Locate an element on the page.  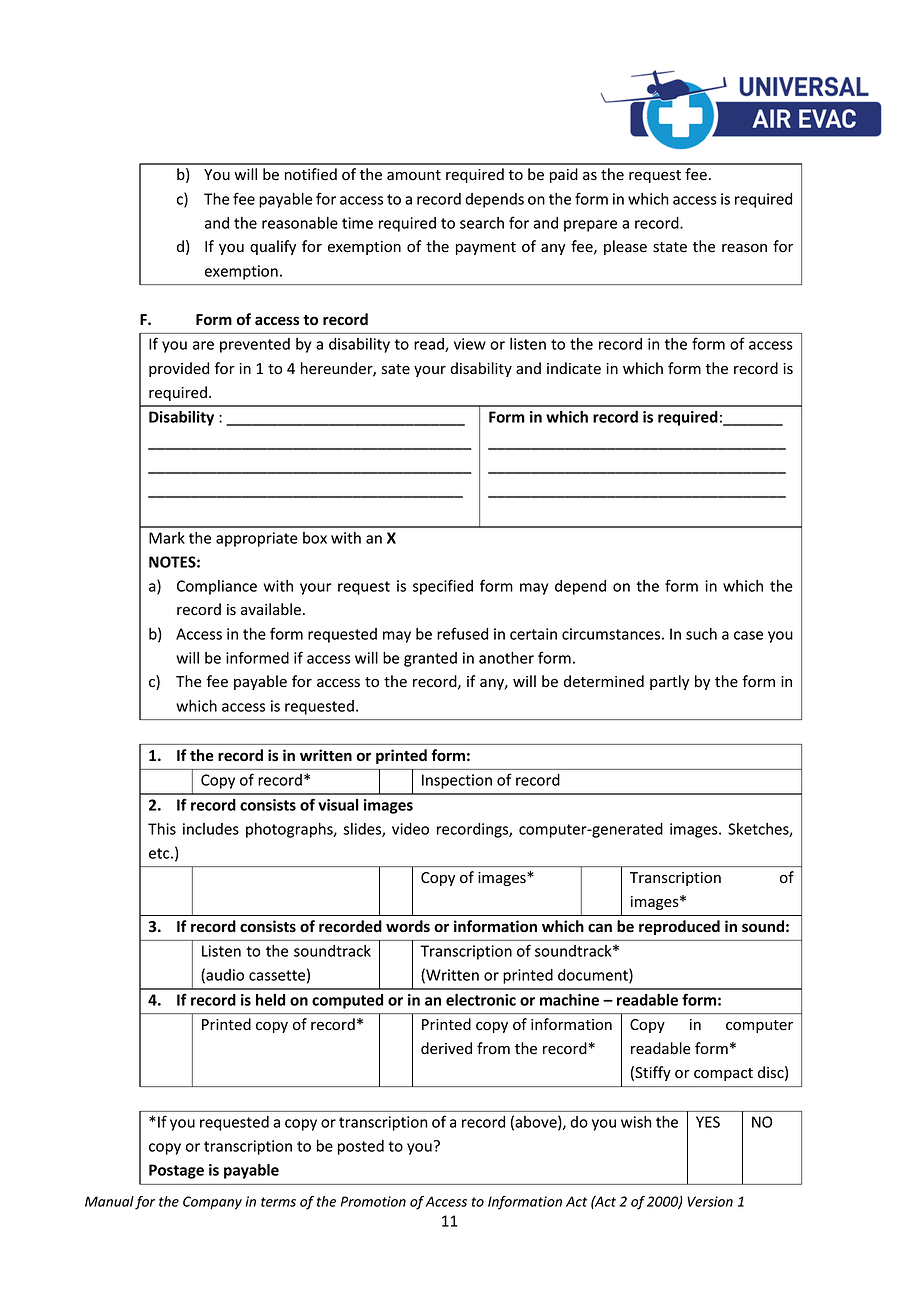
partly is located at coordinates (669, 682).
